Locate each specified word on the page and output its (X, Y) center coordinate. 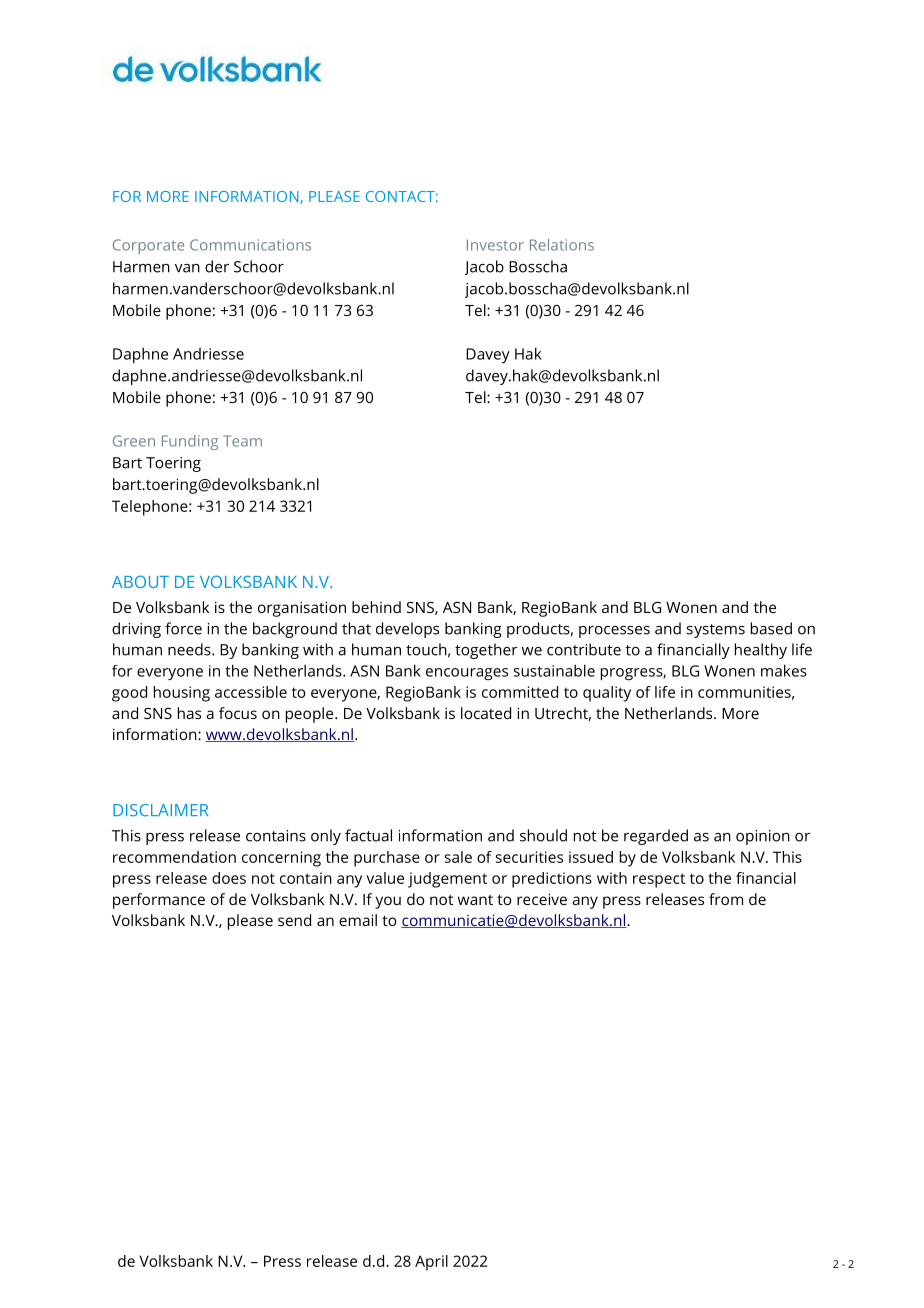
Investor (495, 245)
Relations (562, 245)
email (358, 920)
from (726, 899)
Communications (250, 245)
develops (407, 630)
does (229, 878)
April (431, 1263)
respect (659, 880)
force (183, 628)
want (475, 900)
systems (716, 631)
